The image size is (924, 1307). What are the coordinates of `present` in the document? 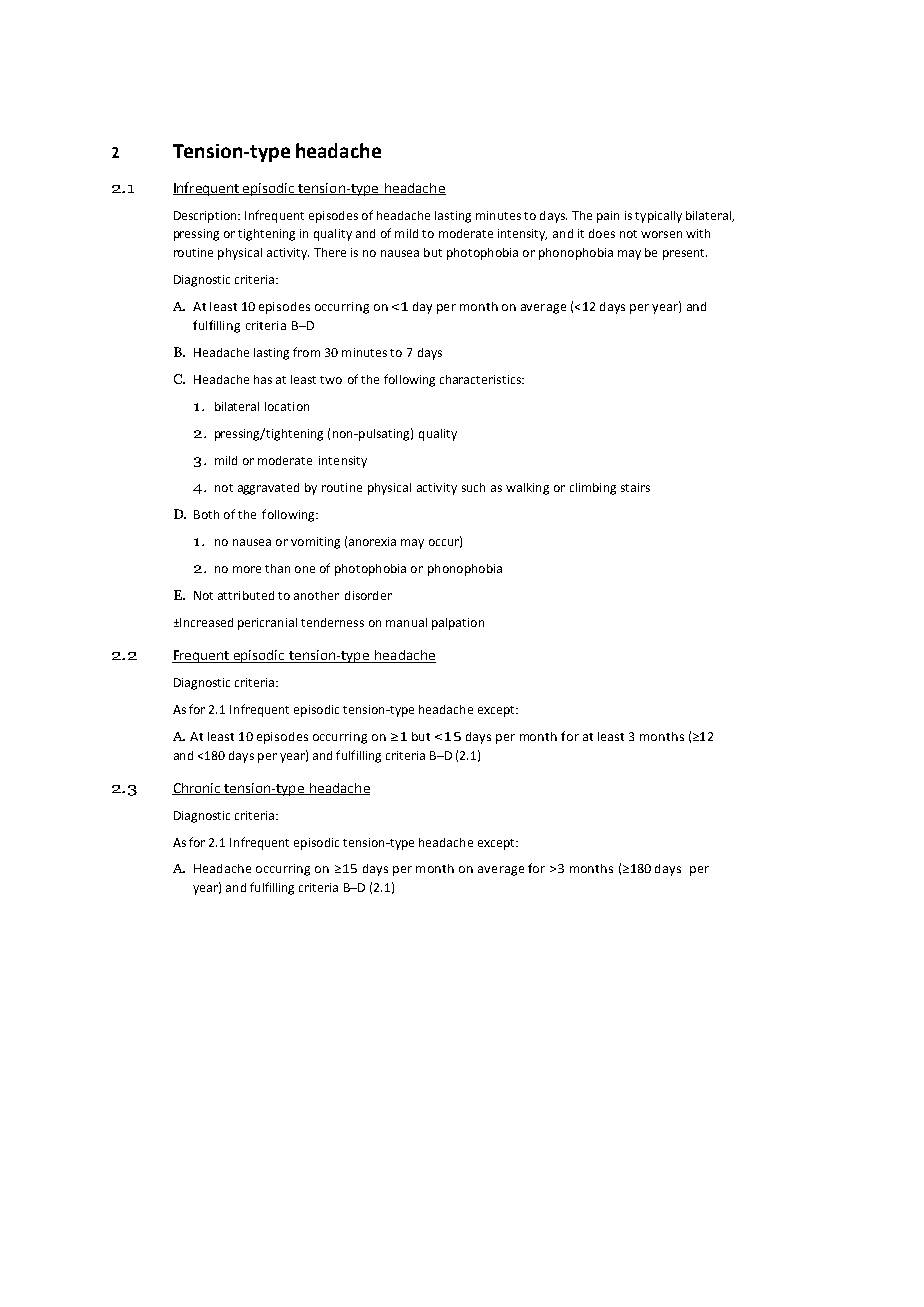 It's located at (685, 254).
